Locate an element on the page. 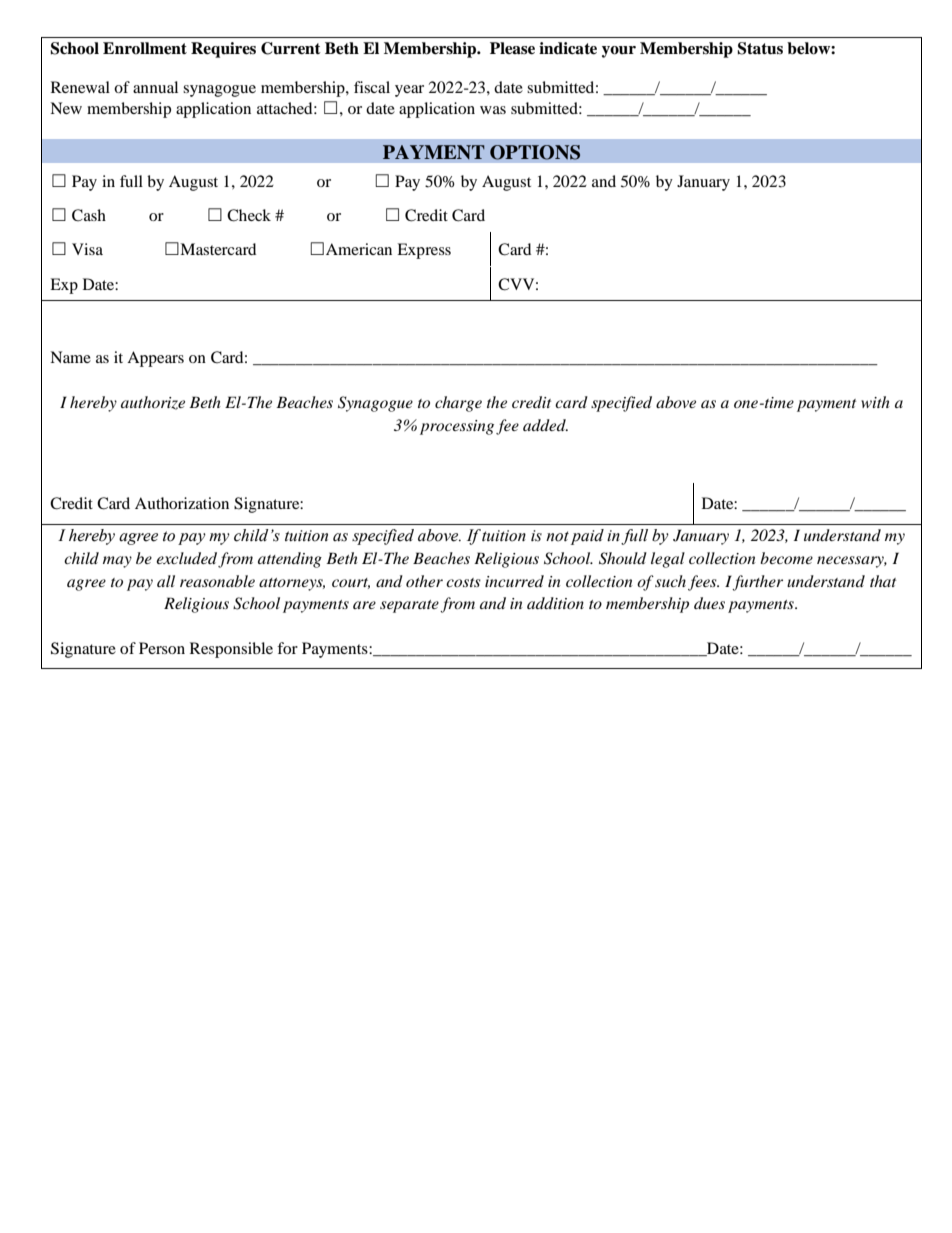 The height and width of the document is (1233, 952). Visa is located at coordinates (87, 249).
